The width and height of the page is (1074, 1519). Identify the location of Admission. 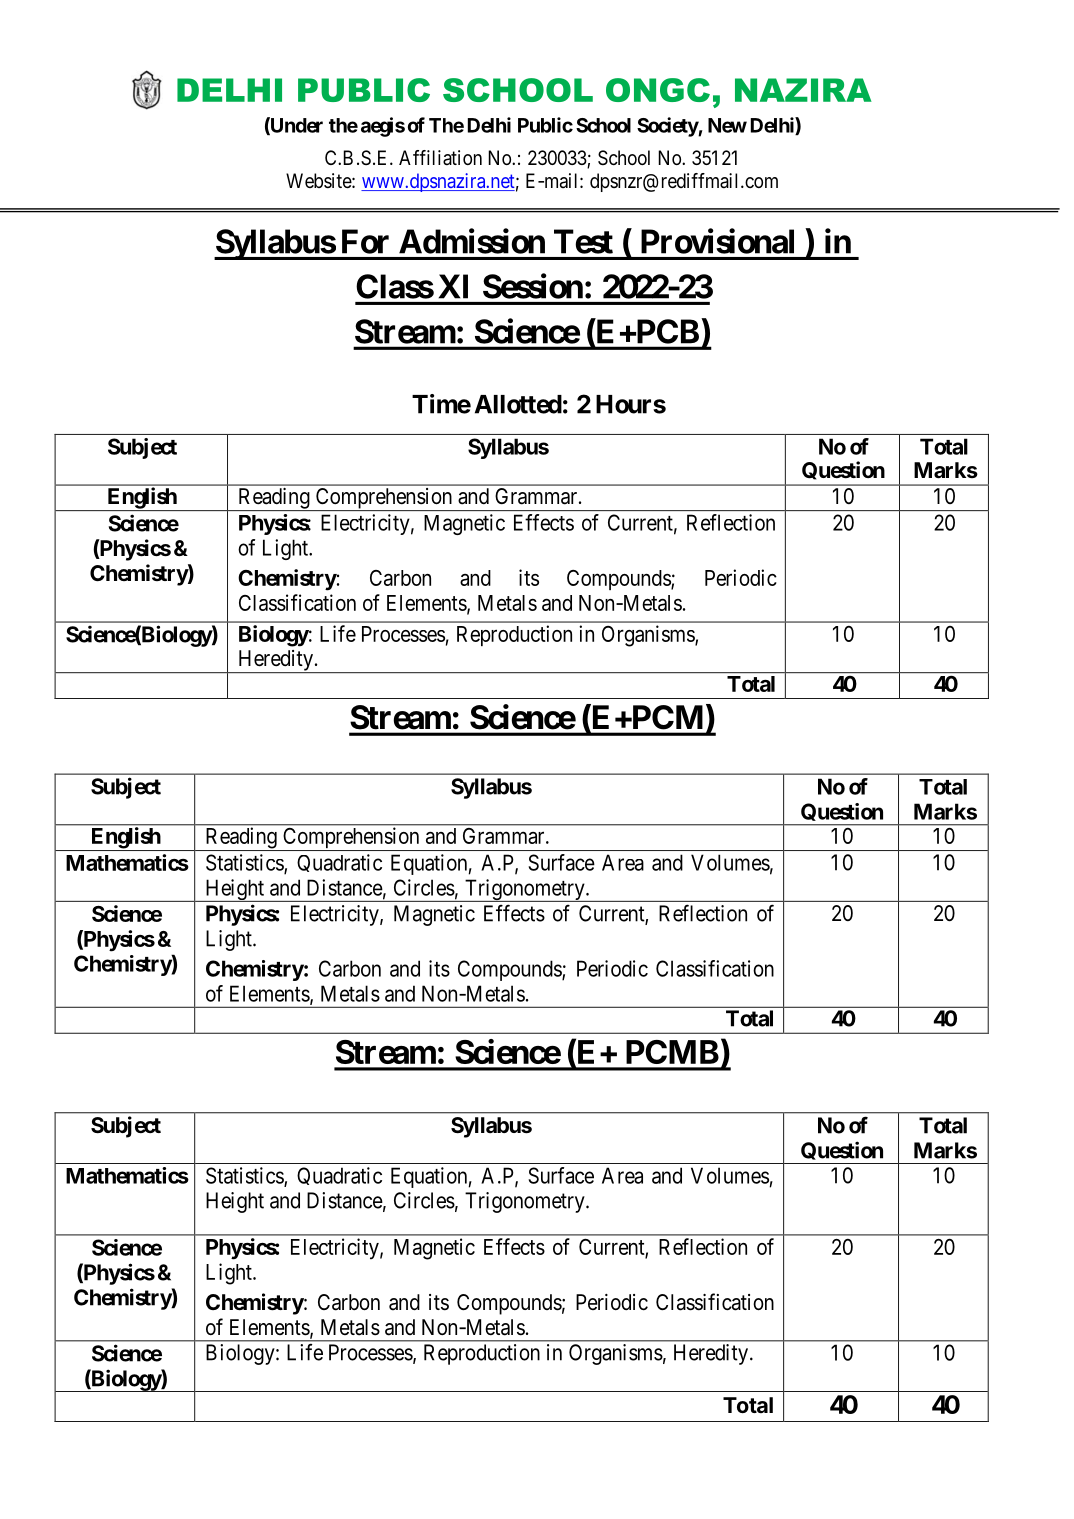
(472, 241).
